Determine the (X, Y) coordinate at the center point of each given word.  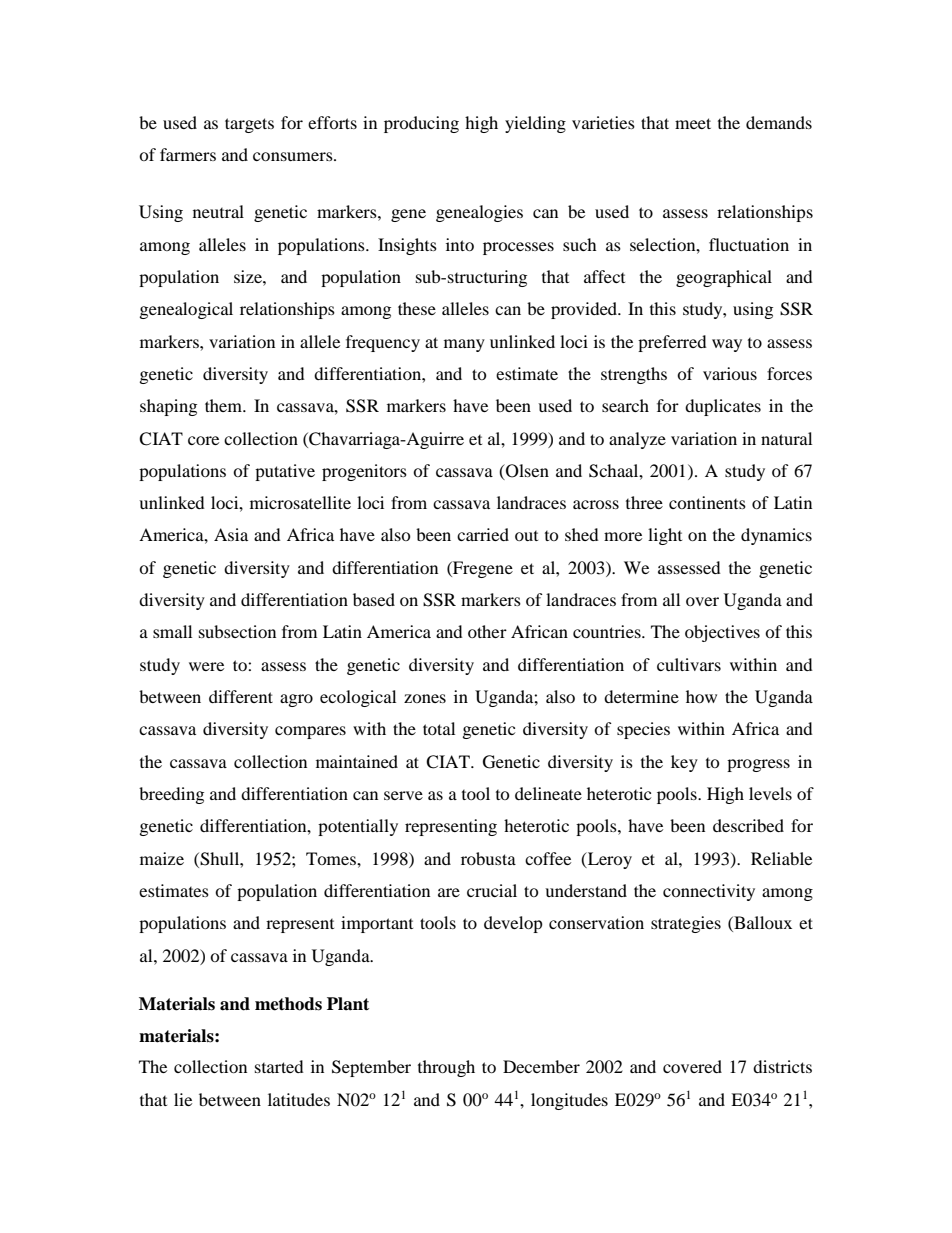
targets (249, 125)
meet (693, 123)
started (279, 1066)
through (446, 1068)
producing (421, 124)
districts (782, 1066)
